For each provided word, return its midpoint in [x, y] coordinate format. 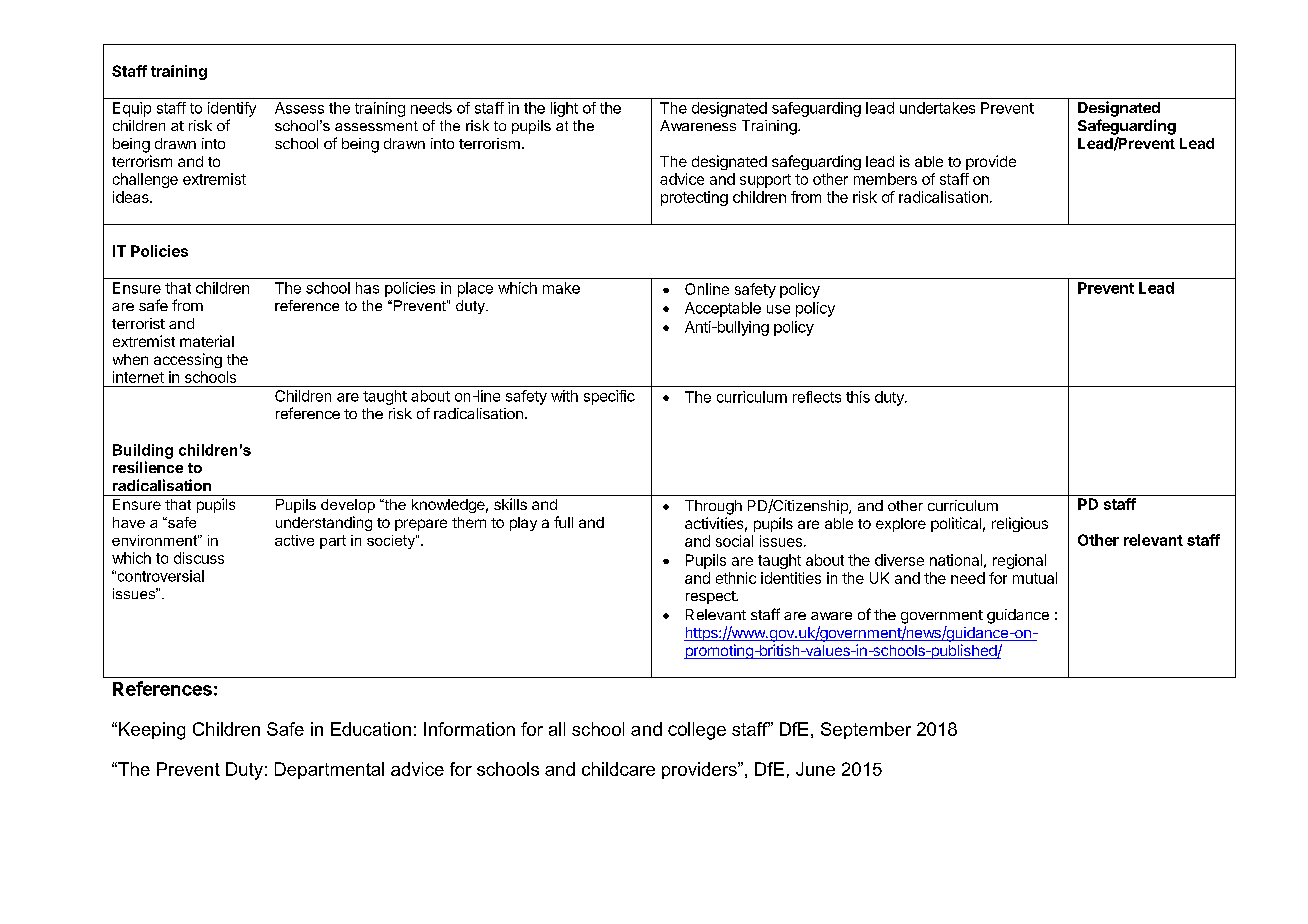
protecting [694, 198]
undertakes [937, 108]
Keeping [152, 731]
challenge [145, 180]
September [866, 730]
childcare [618, 769]
